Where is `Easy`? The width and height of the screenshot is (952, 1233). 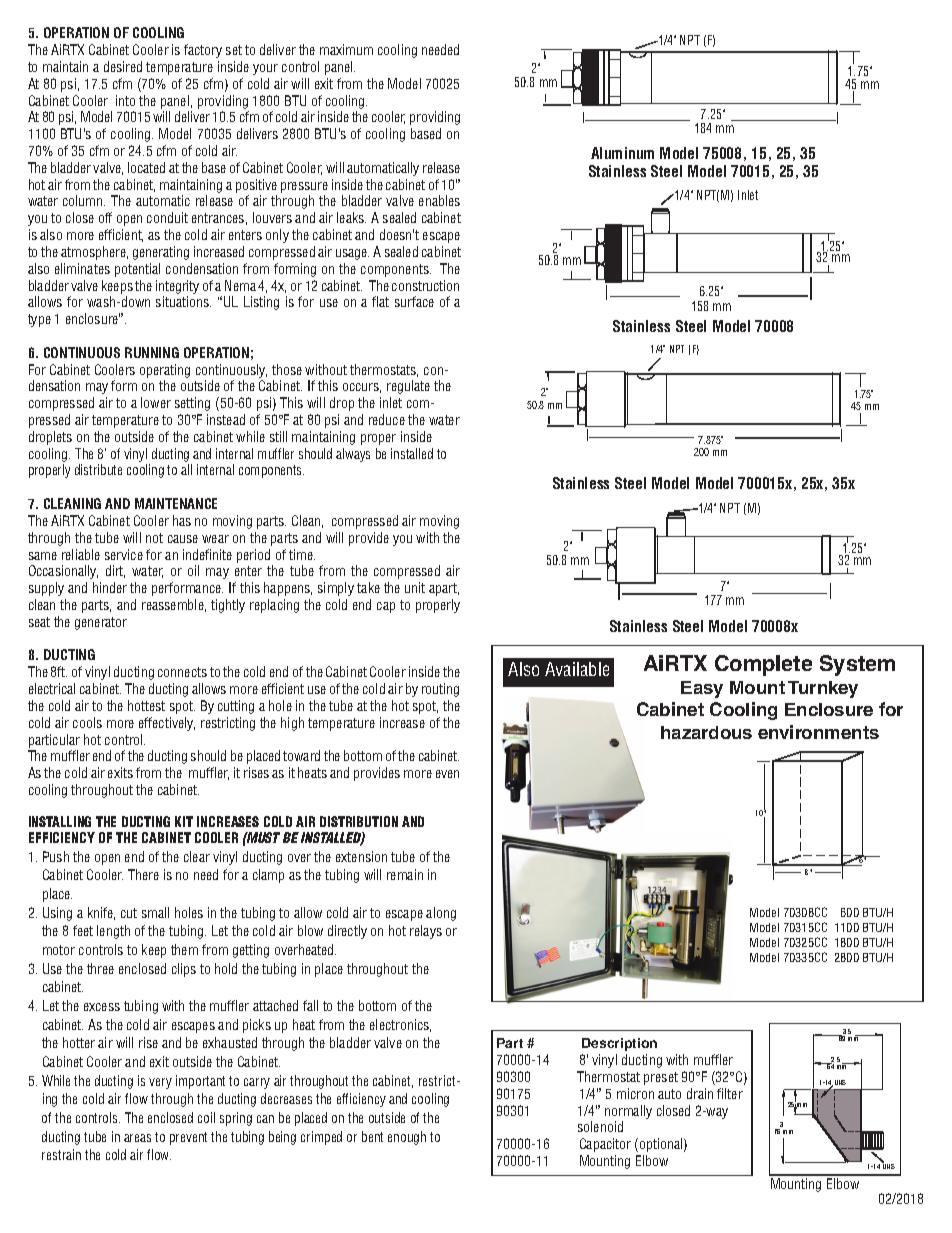
Easy is located at coordinates (702, 689).
